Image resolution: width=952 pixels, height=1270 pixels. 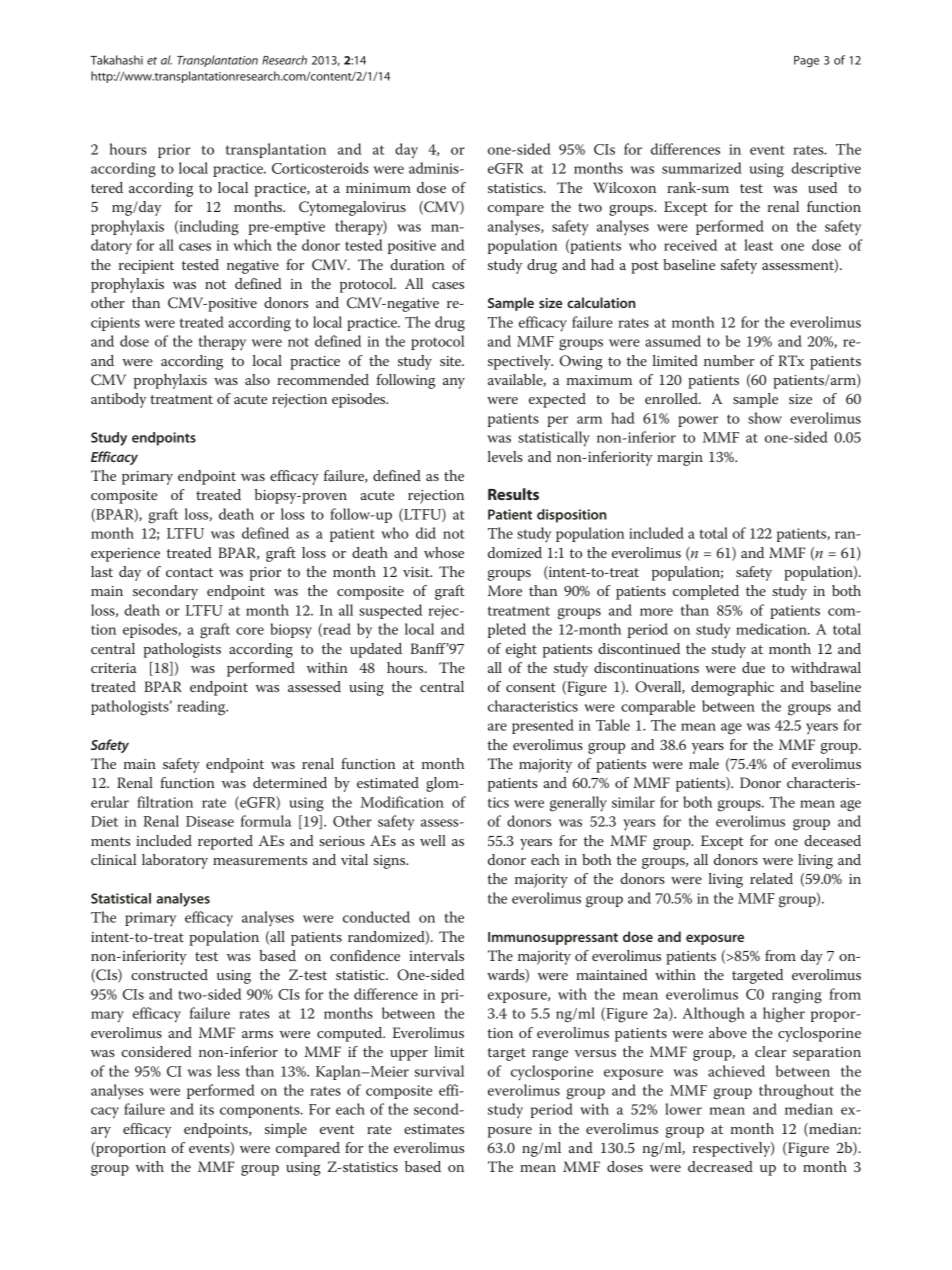 I want to click on its, so click(x=206, y=1109).
